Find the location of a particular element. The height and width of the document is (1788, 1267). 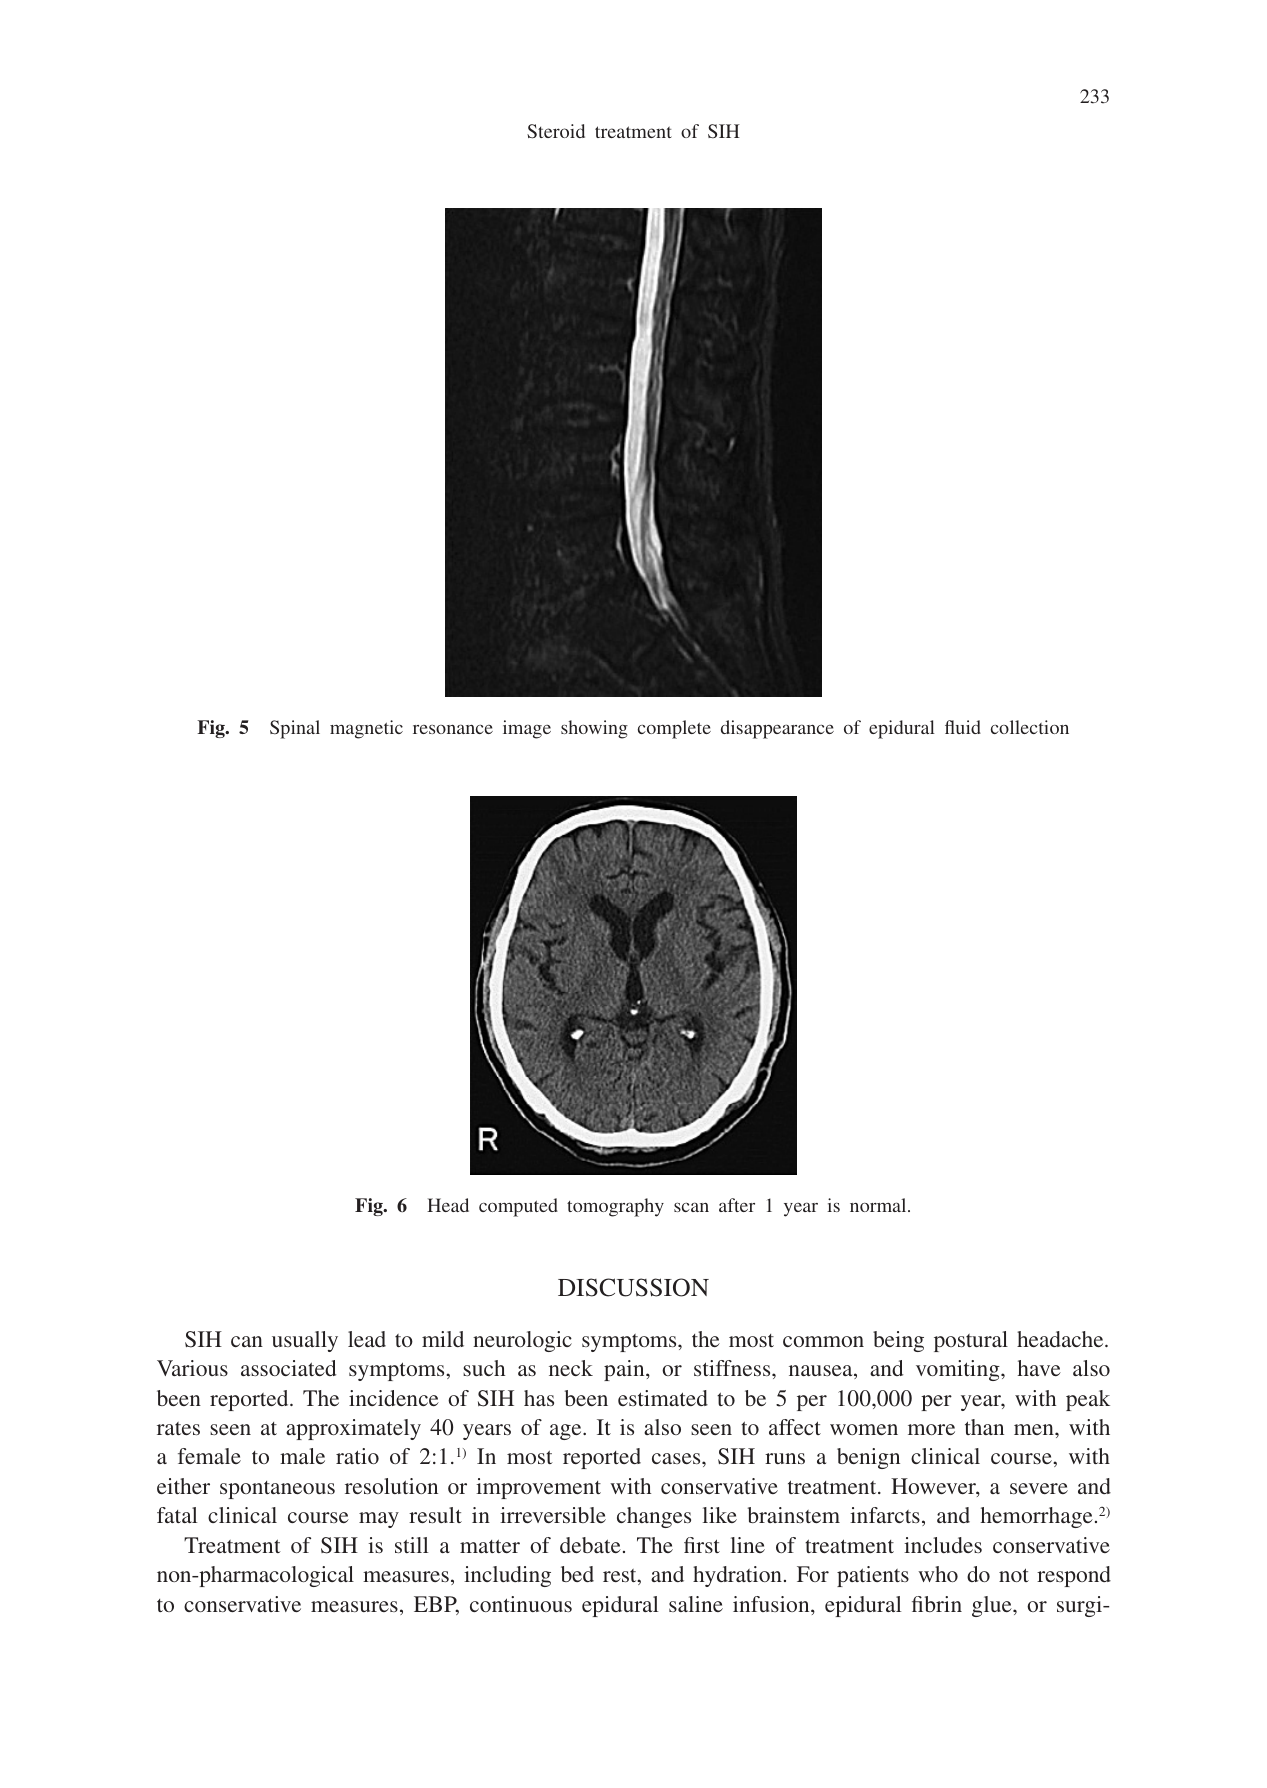

showing is located at coordinates (594, 729).
